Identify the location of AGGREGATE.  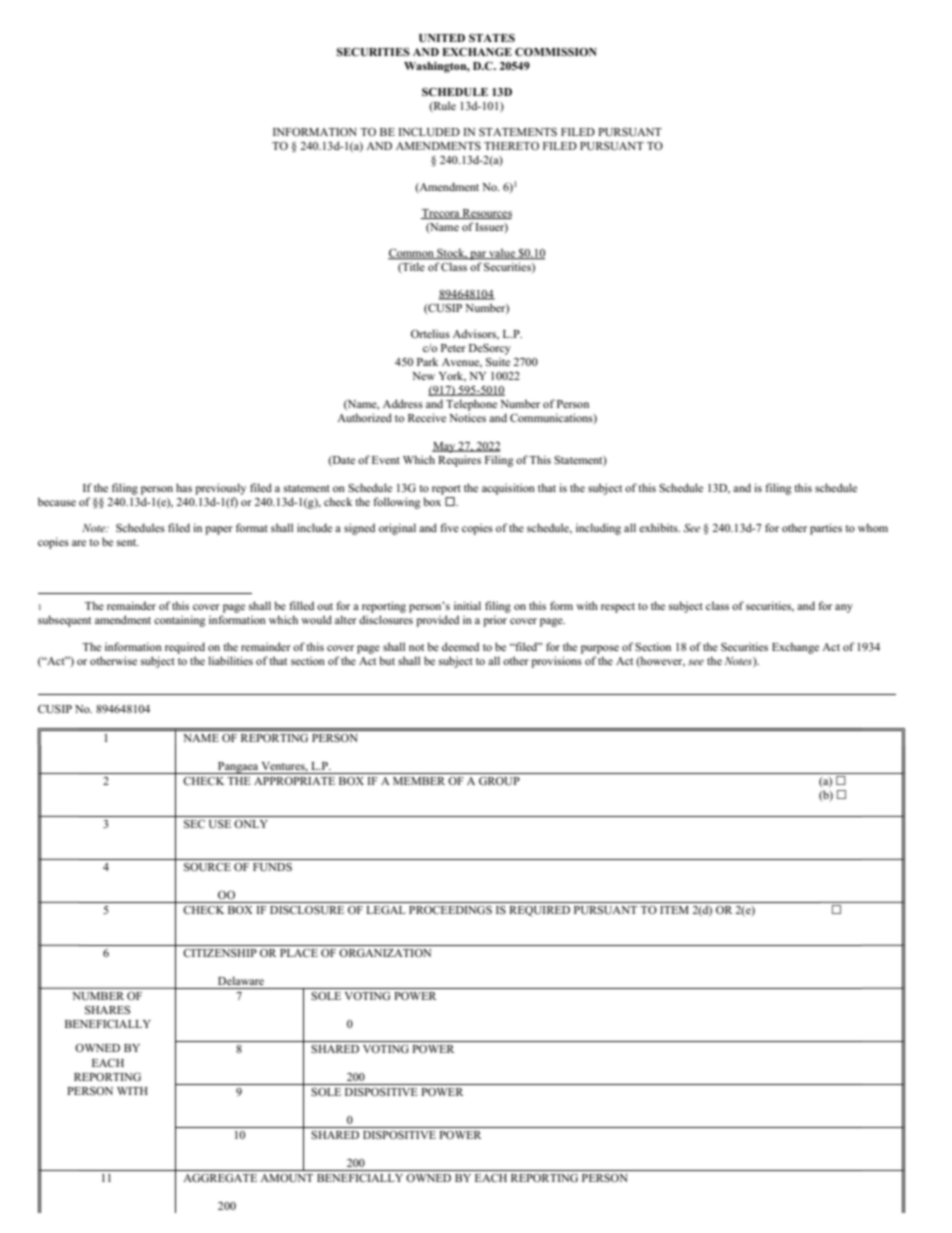
(220, 1177).
